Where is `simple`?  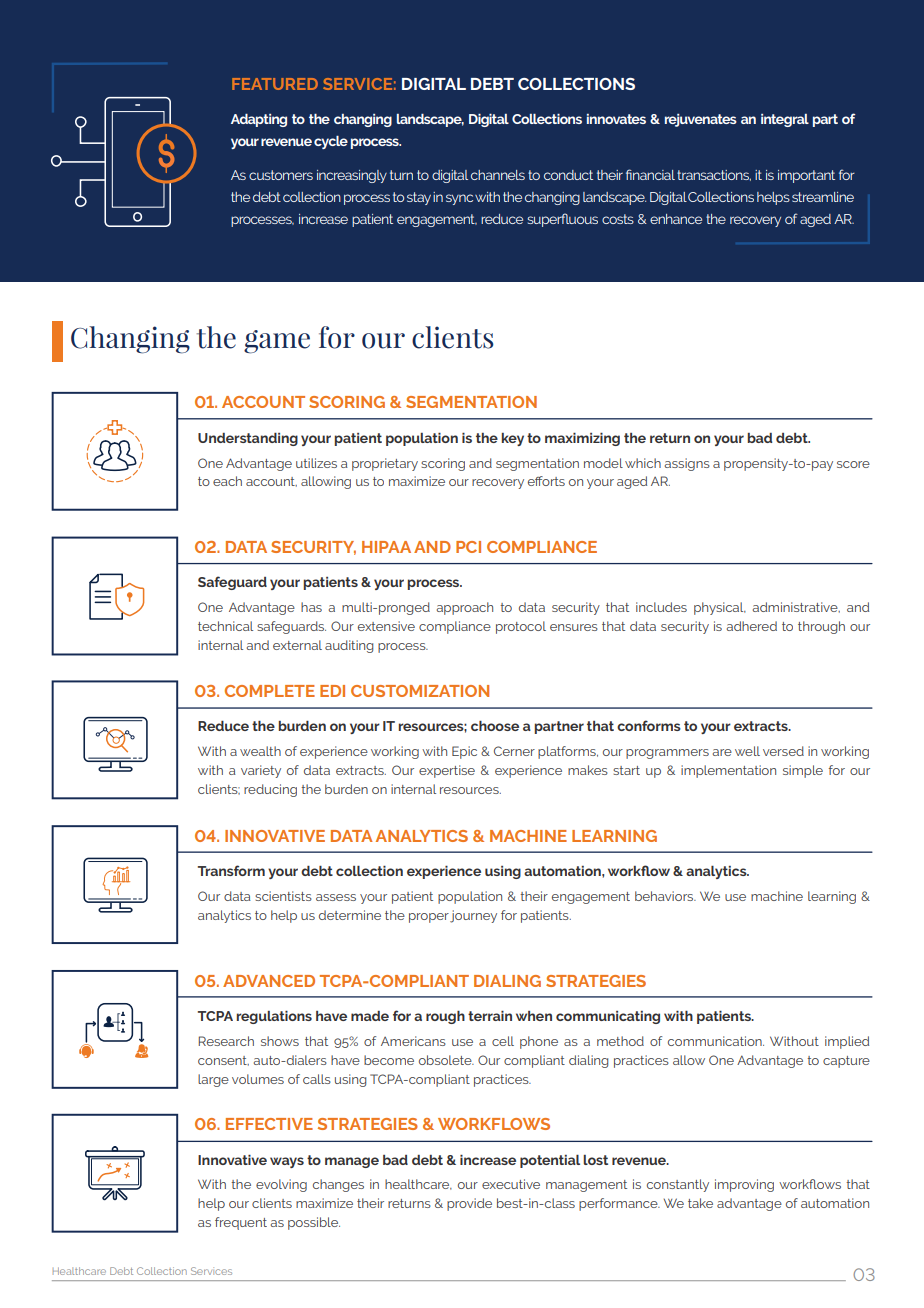 simple is located at coordinates (803, 771).
